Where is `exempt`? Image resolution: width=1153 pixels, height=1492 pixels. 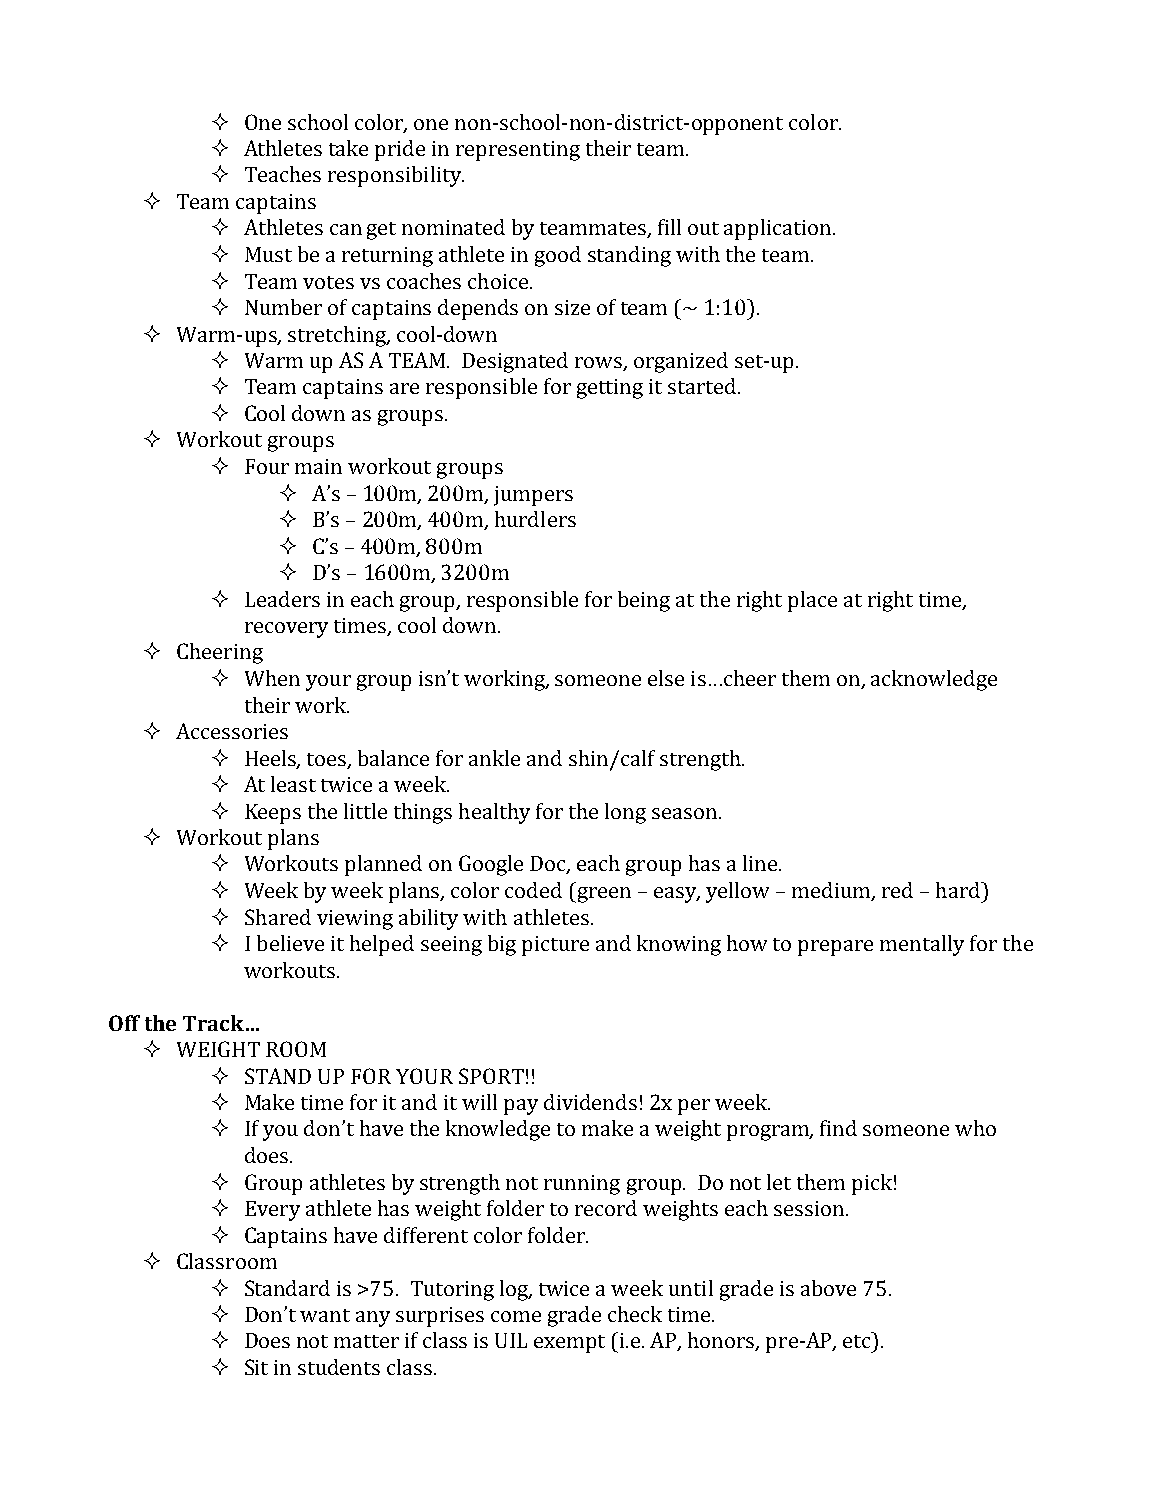 exempt is located at coordinates (569, 1344).
